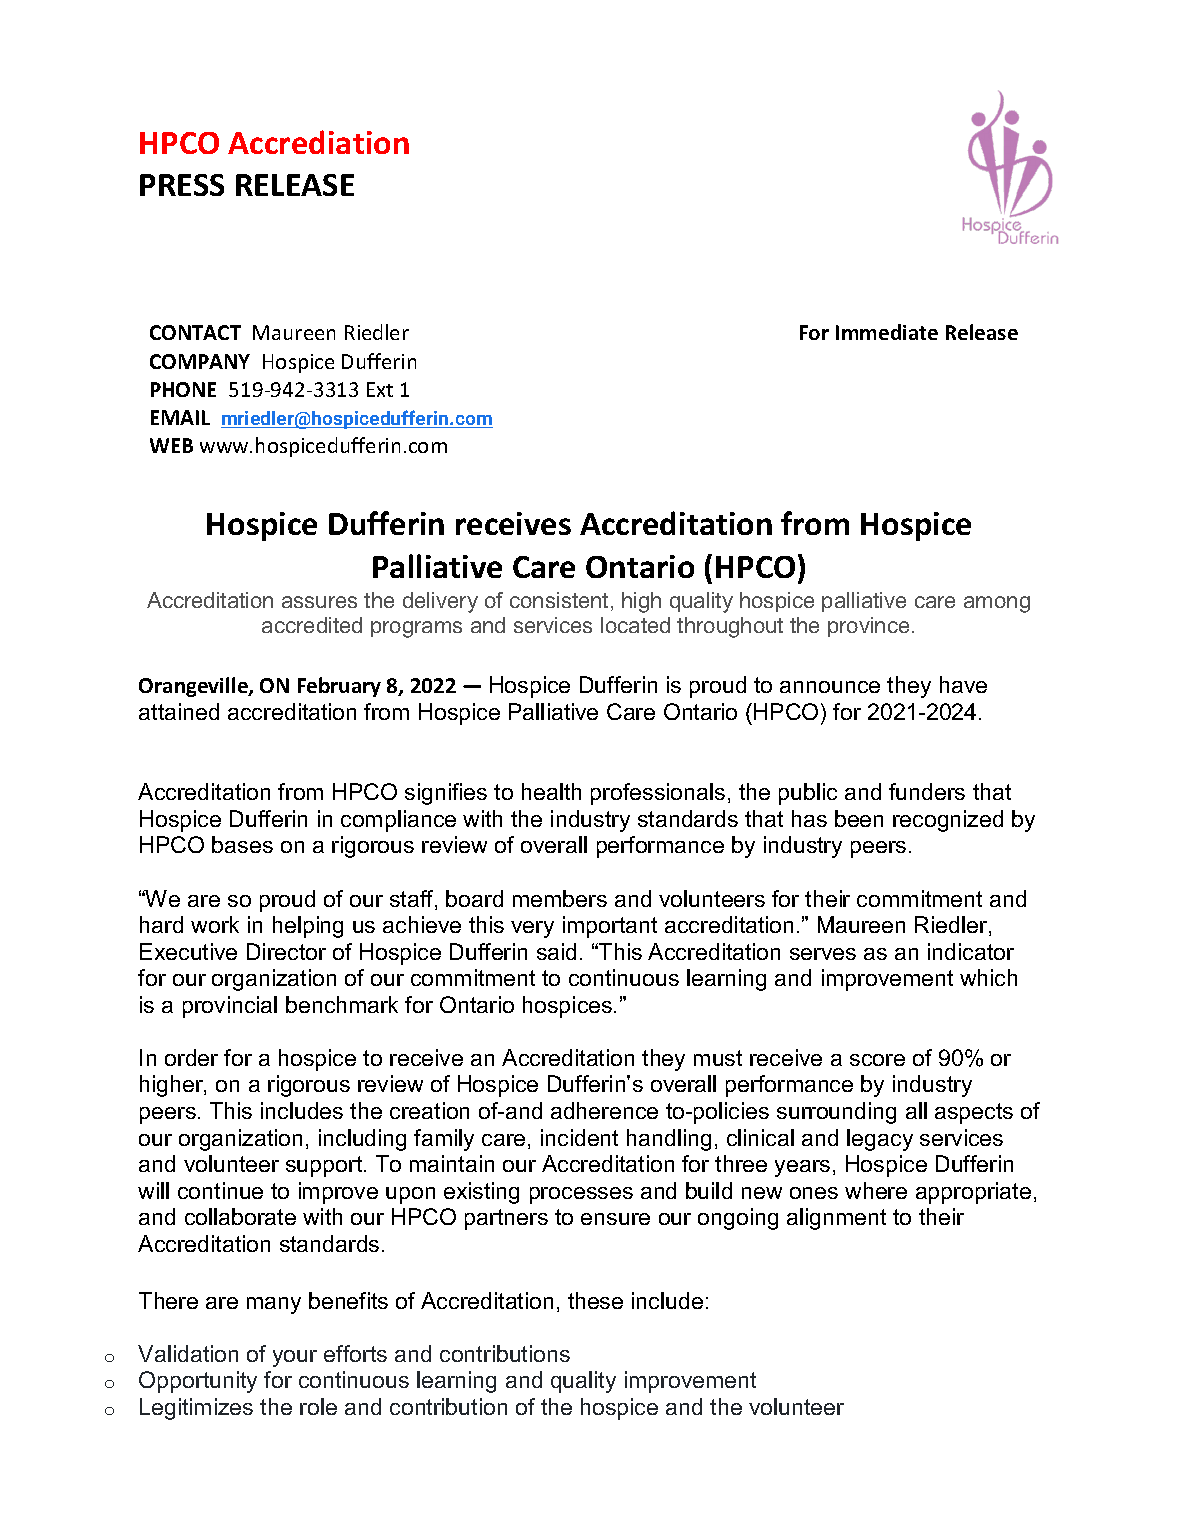 This page has height=1526, width=1179. What do you see at coordinates (887, 332) in the page?
I see `Immediate` at bounding box center [887, 332].
